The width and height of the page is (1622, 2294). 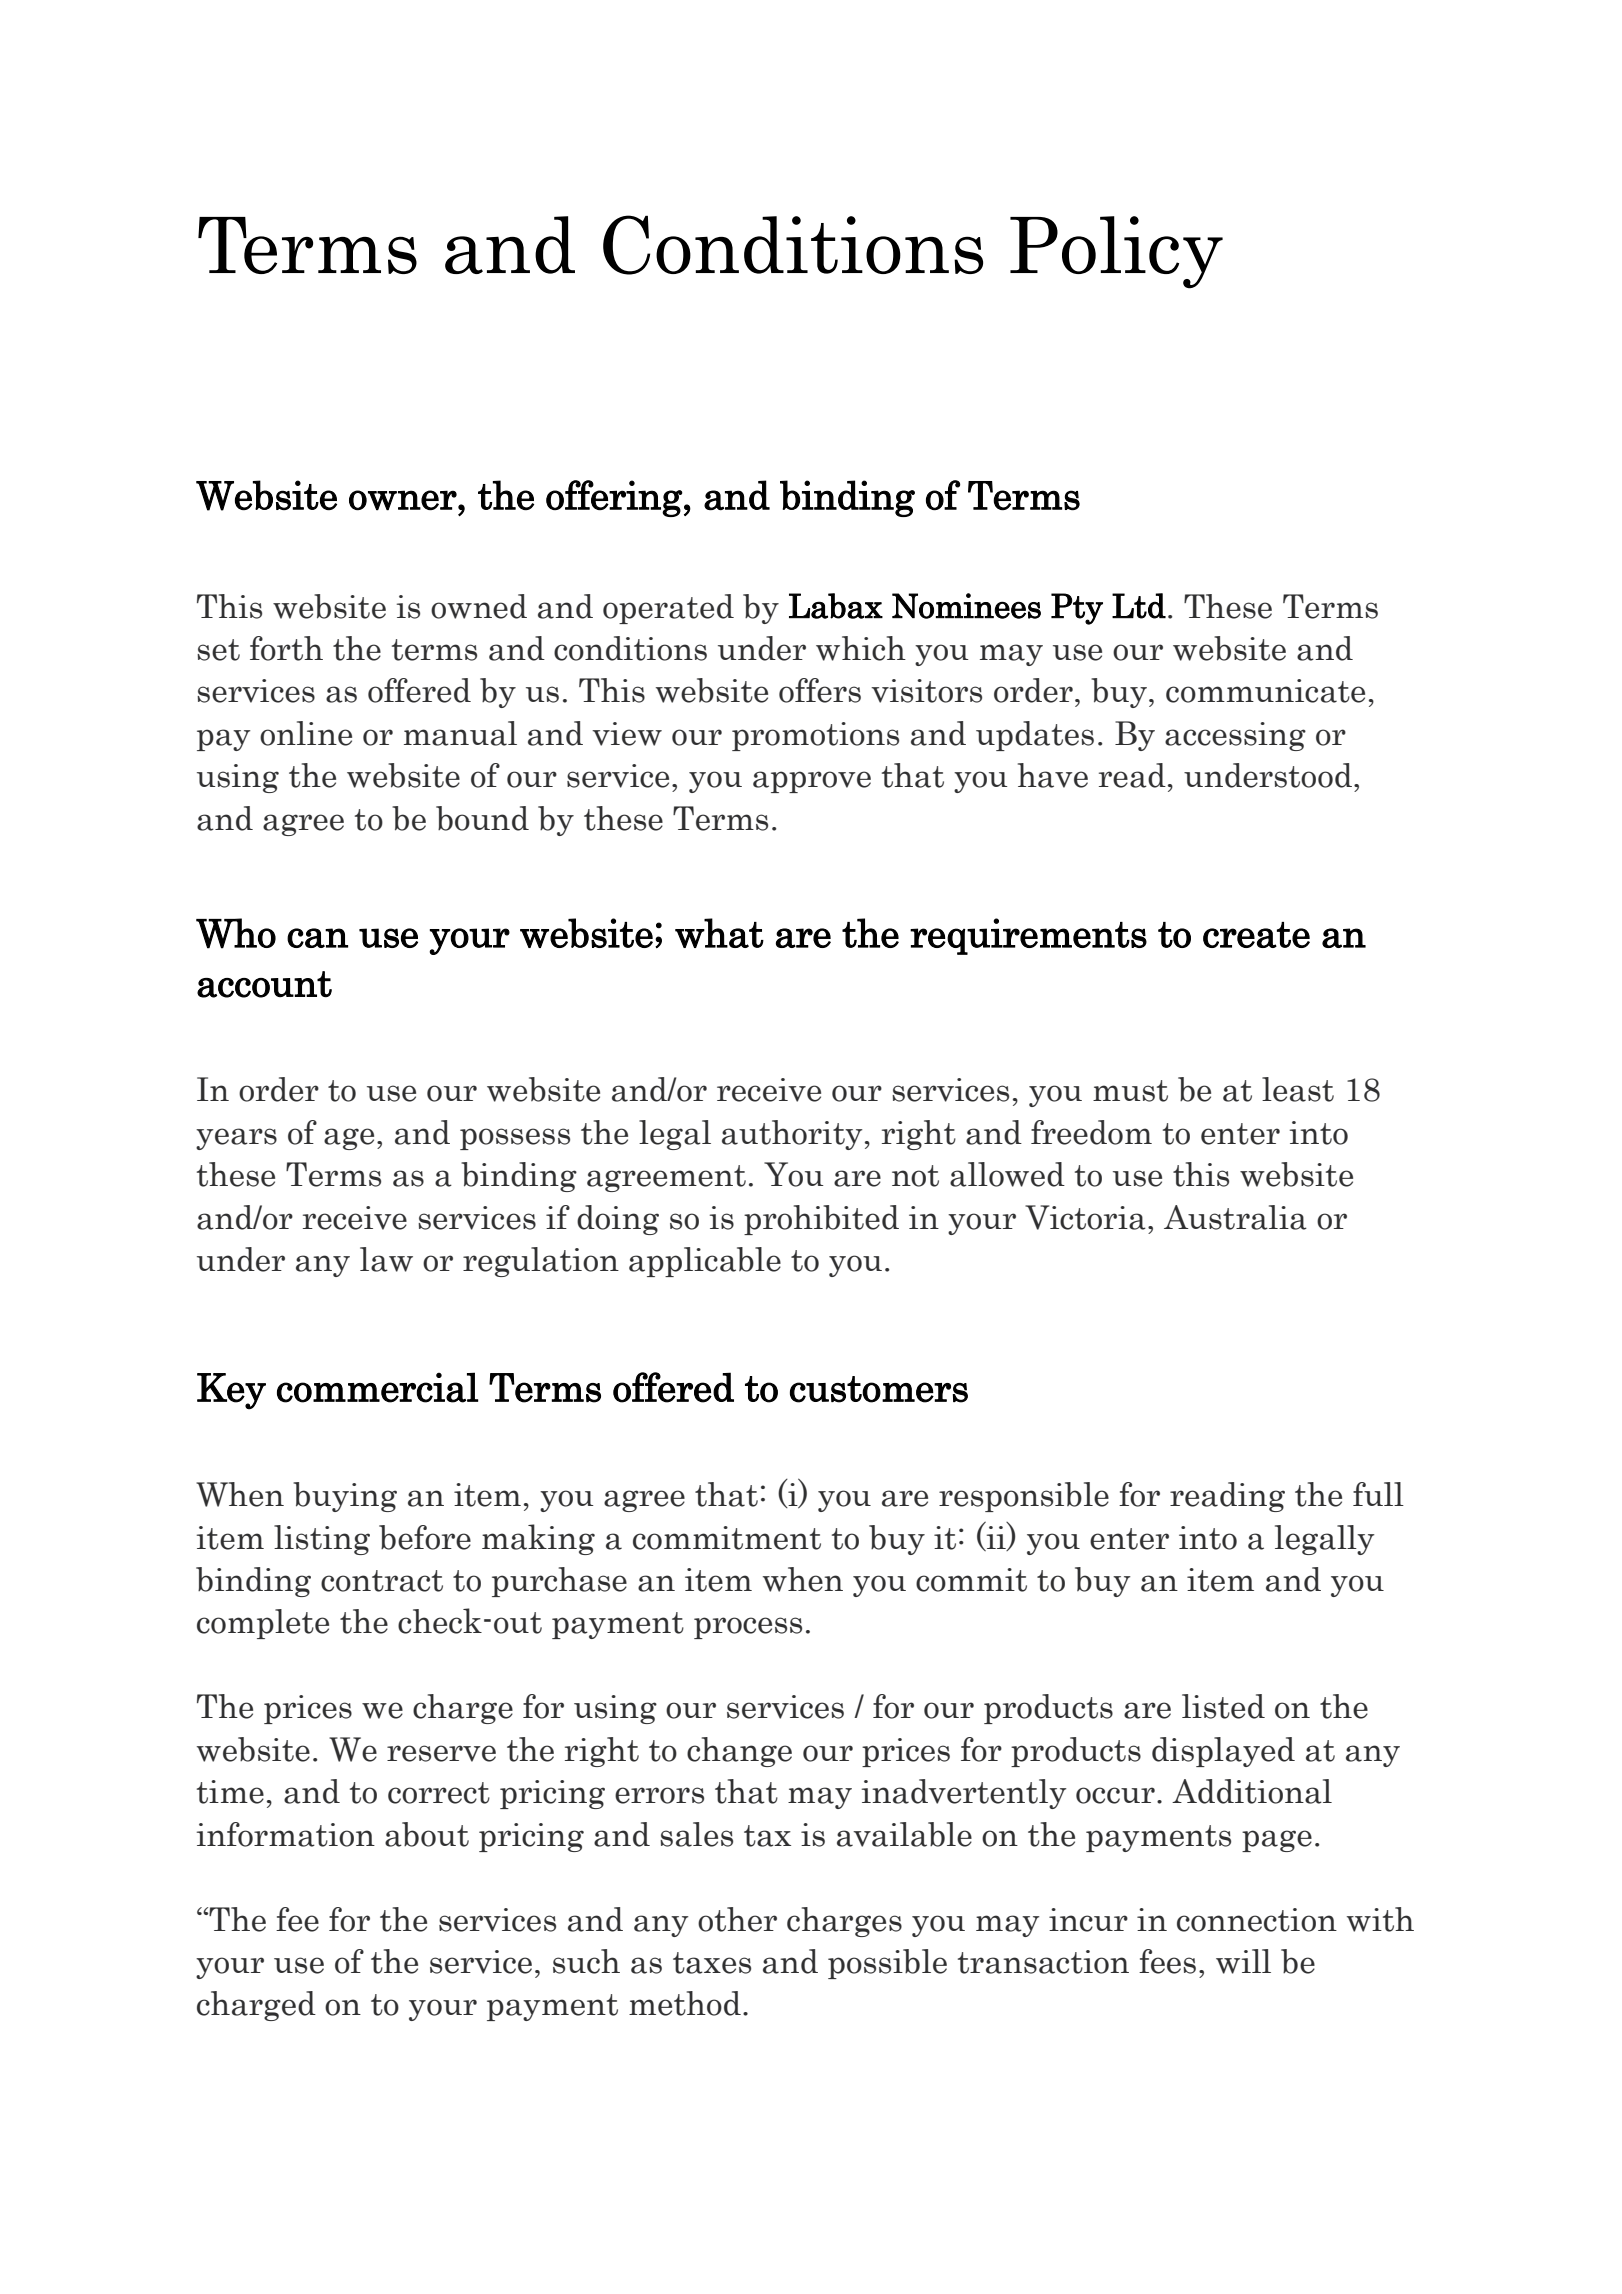 What do you see at coordinates (614, 498) in the page?
I see `offering` at bounding box center [614, 498].
